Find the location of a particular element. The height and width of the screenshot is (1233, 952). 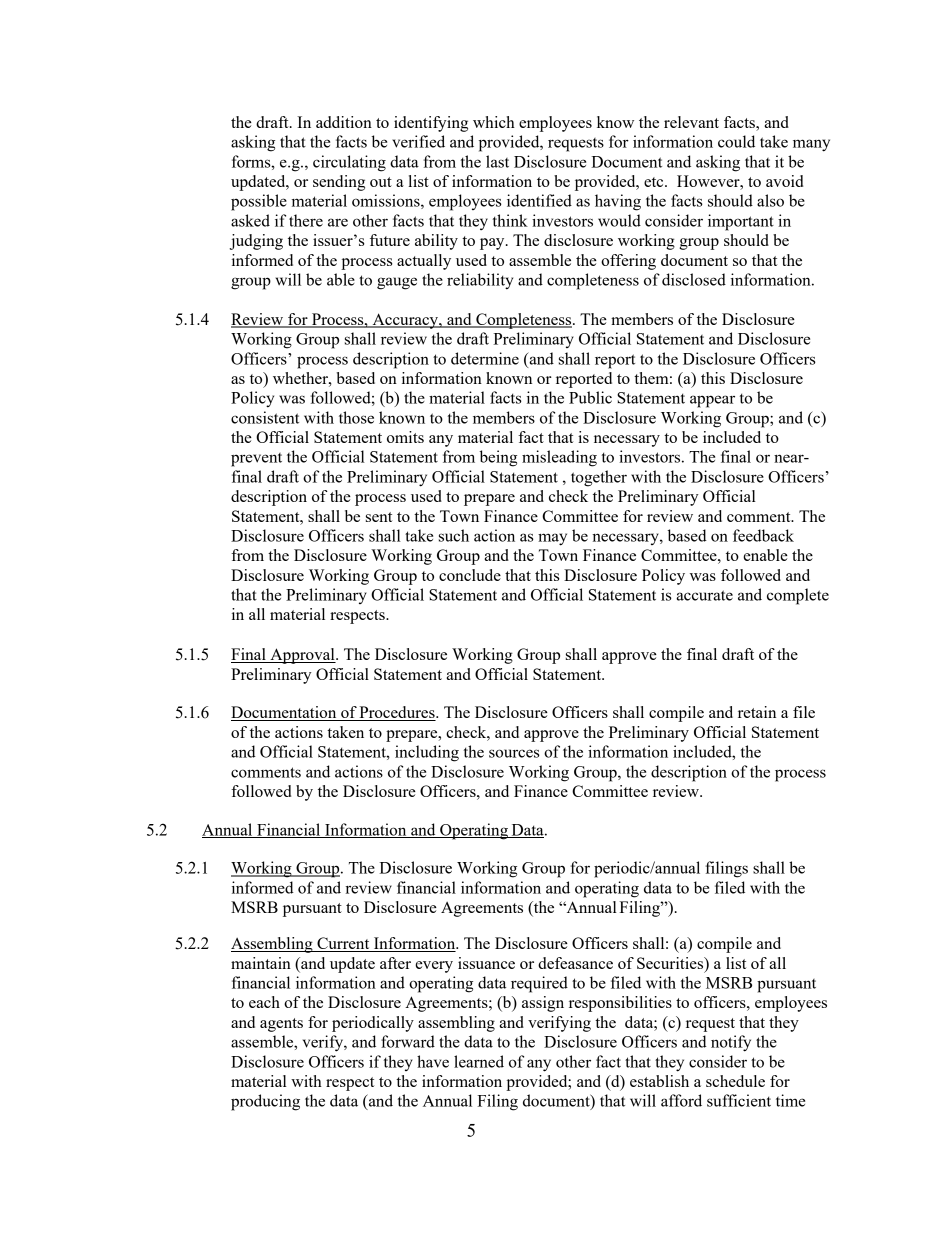

Procedures is located at coordinates (397, 713).
